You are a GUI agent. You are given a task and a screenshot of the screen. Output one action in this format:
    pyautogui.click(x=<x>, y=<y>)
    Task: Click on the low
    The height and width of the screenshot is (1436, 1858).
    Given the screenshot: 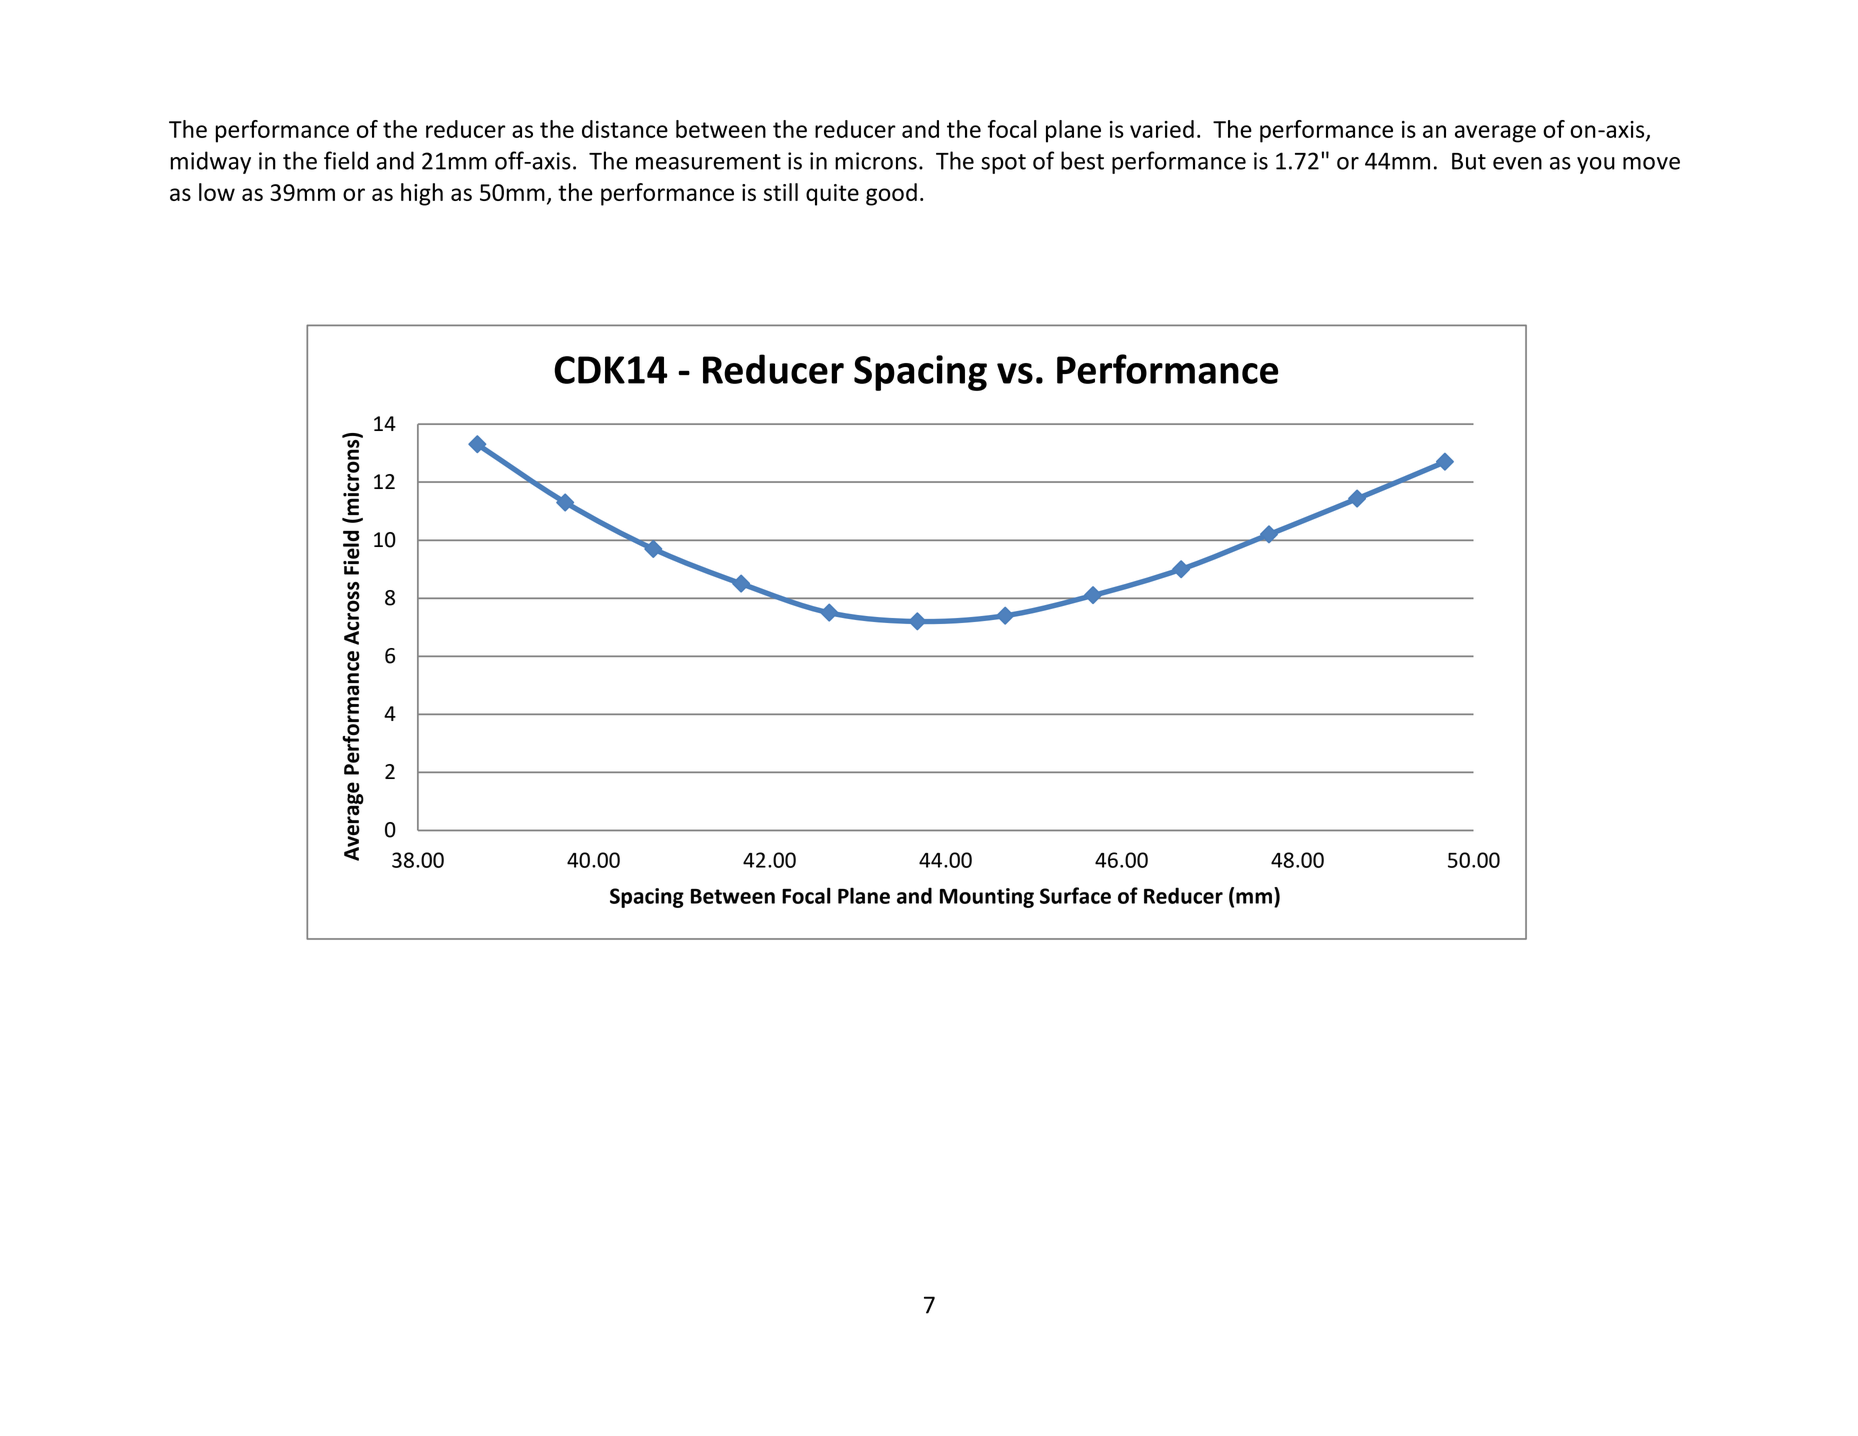 What is the action you would take?
    pyautogui.click(x=217, y=192)
